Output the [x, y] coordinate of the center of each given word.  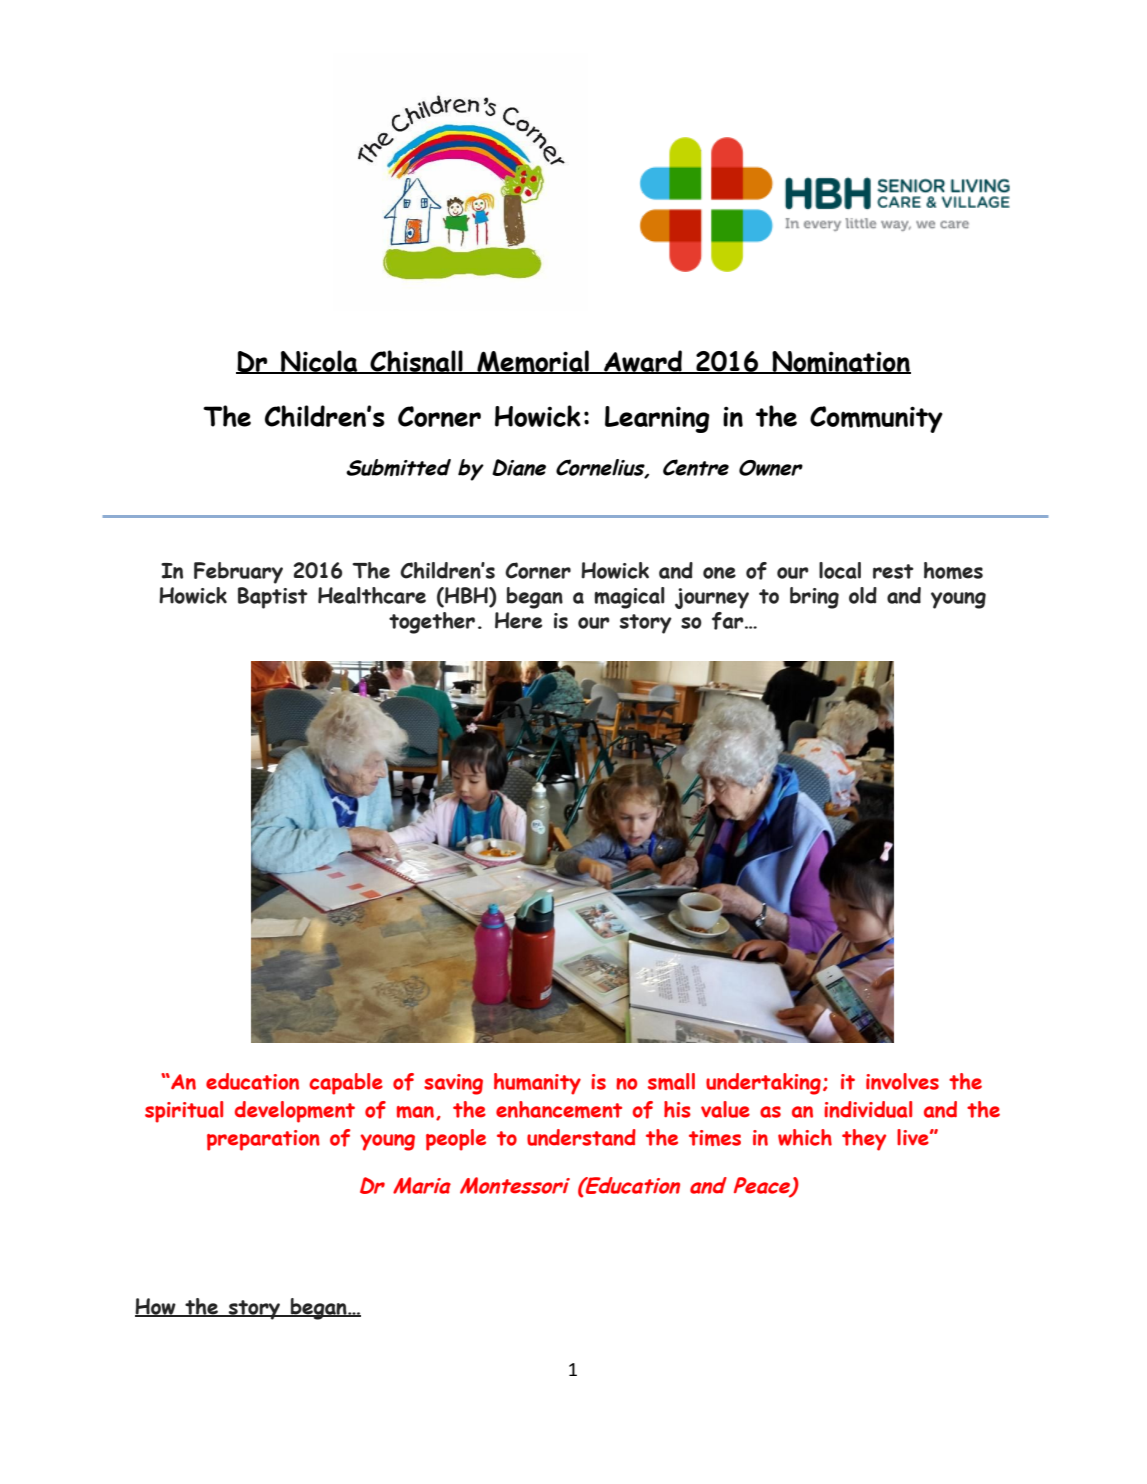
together [432, 623]
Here [518, 620]
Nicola [319, 362]
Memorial [533, 362]
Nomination [840, 362]
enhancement [559, 1109]
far [729, 621]
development [295, 1112]
